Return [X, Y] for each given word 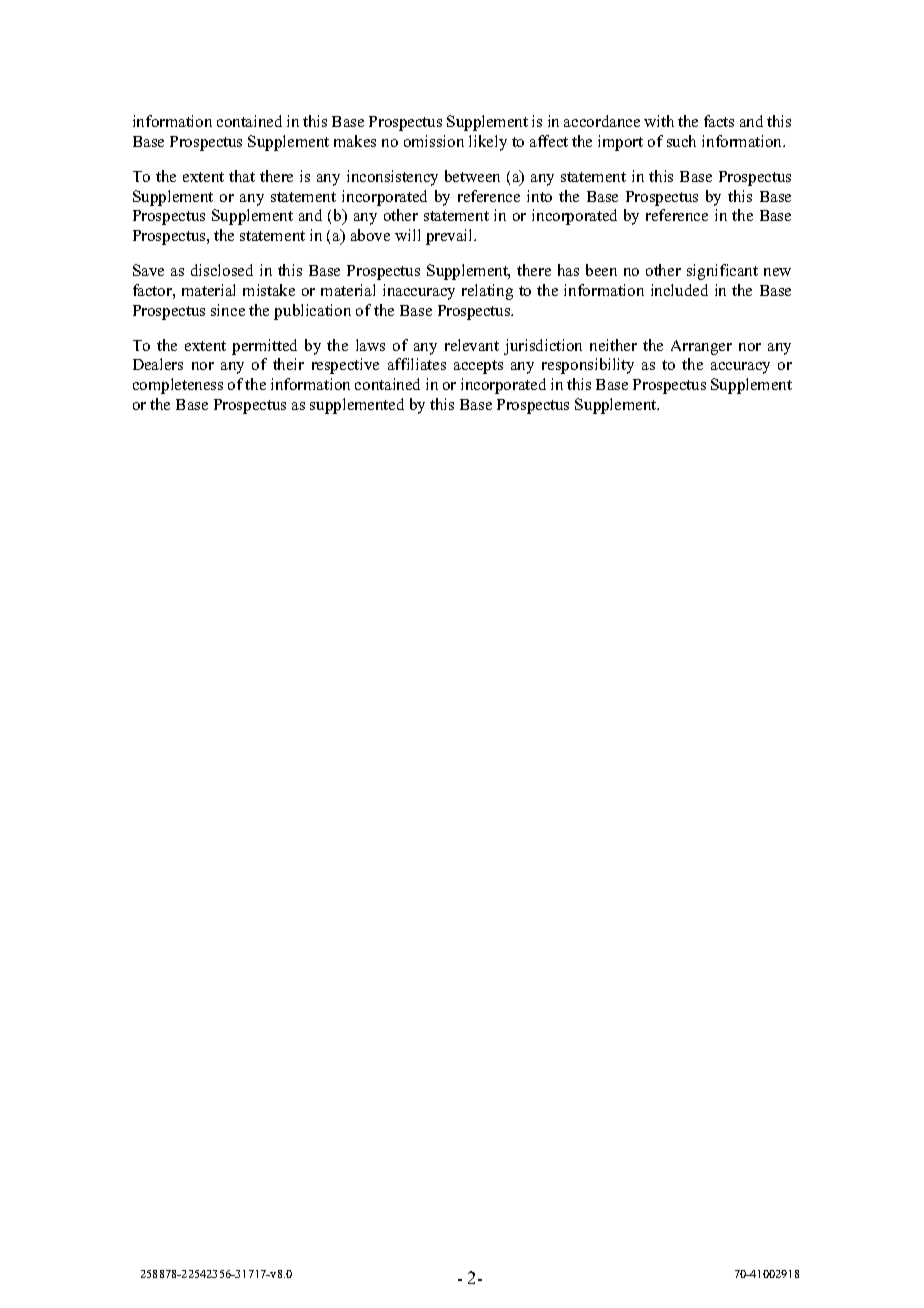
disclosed [222, 270]
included [679, 290]
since [228, 310]
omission [434, 141]
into [539, 196]
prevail [451, 237]
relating [487, 292]
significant [722, 272]
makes [355, 141]
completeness [178, 386]
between [472, 176]
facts [719, 121]
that [242, 176]
